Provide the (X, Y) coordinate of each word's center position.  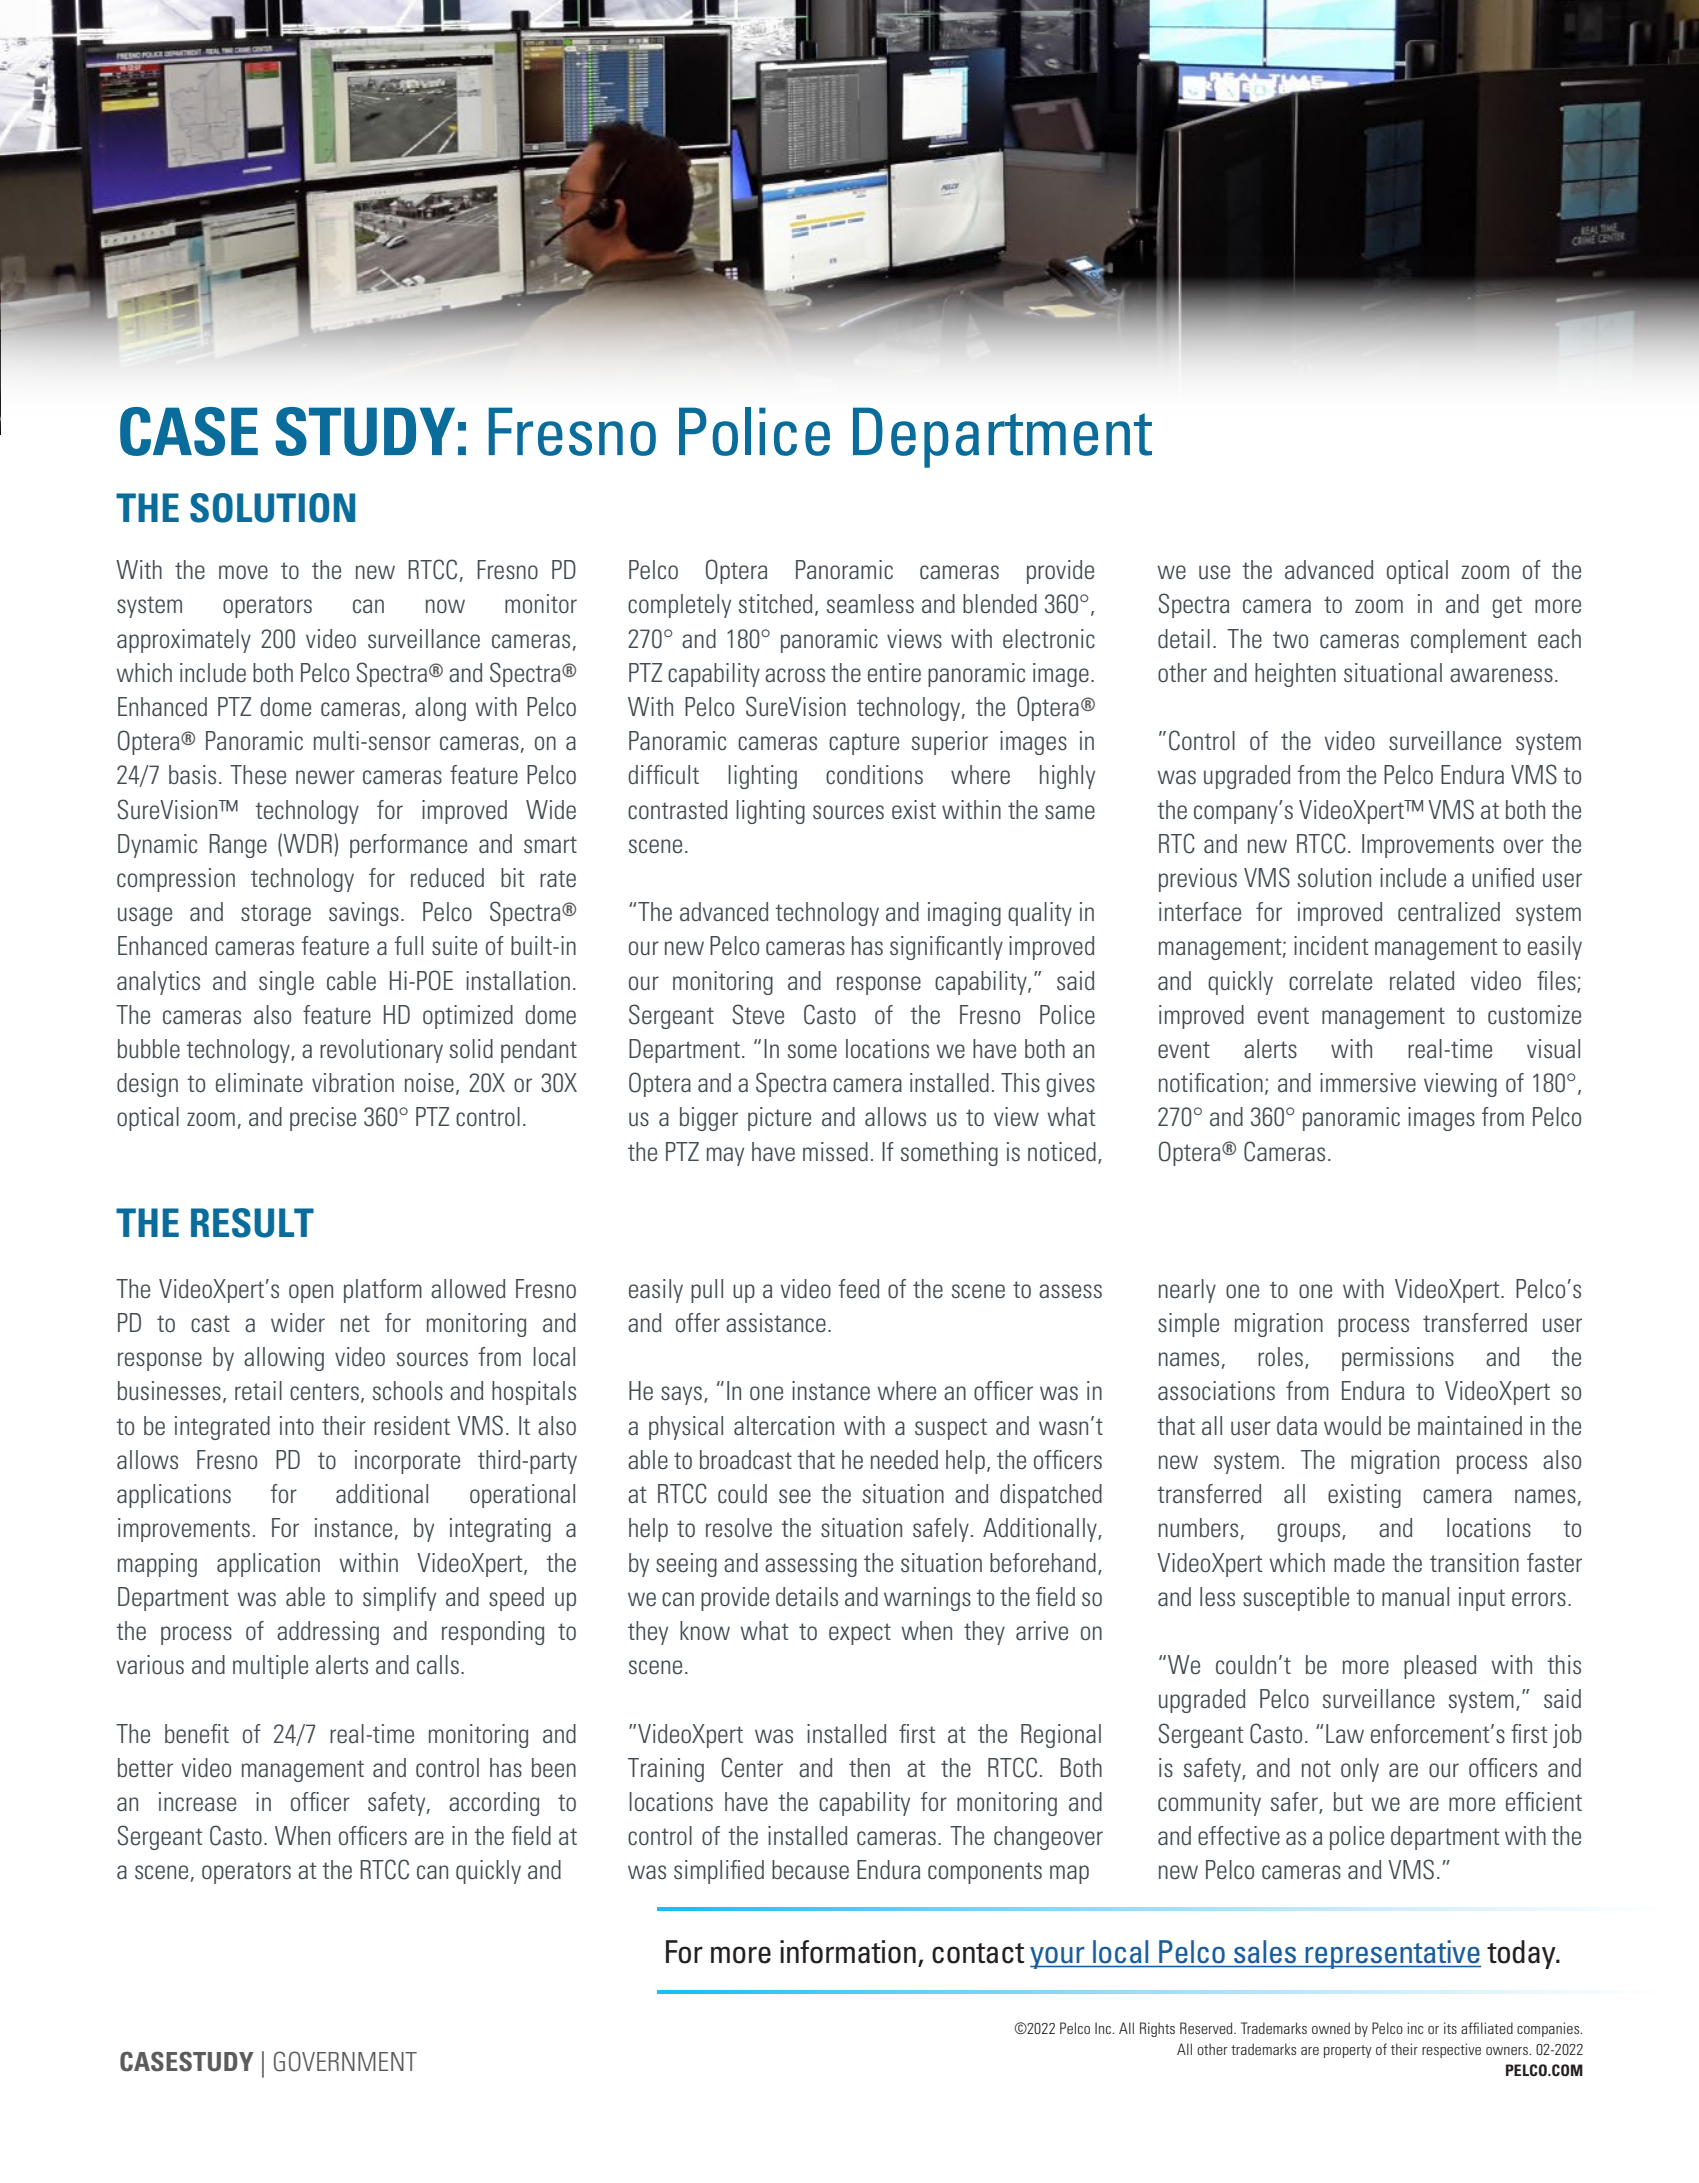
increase (197, 1802)
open (311, 1293)
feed (859, 1289)
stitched (775, 604)
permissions (1398, 1359)
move (243, 572)
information (848, 1952)
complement (1469, 641)
